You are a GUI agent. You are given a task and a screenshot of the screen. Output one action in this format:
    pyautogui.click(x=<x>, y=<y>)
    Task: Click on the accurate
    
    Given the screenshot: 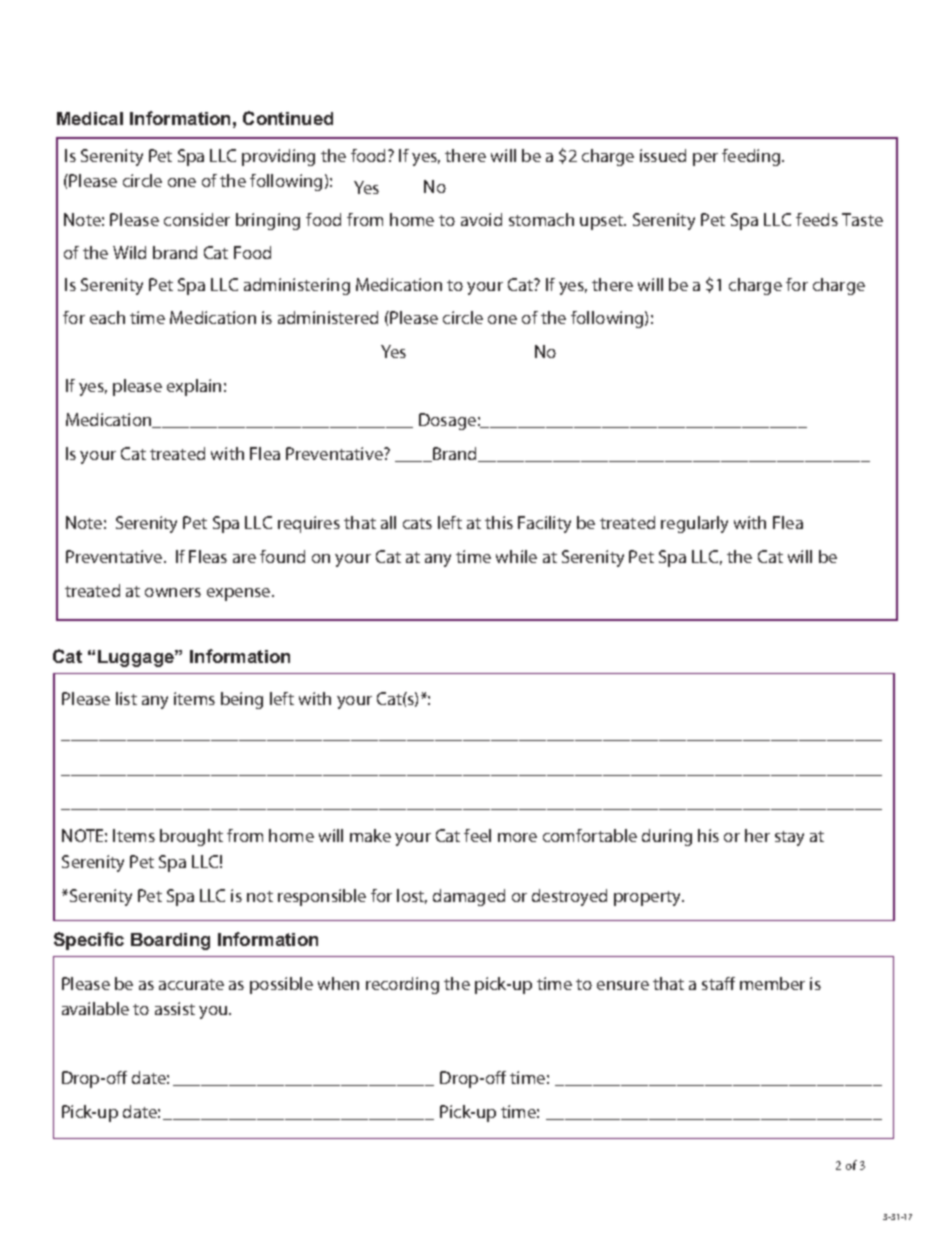 What is the action you would take?
    pyautogui.click(x=191, y=984)
